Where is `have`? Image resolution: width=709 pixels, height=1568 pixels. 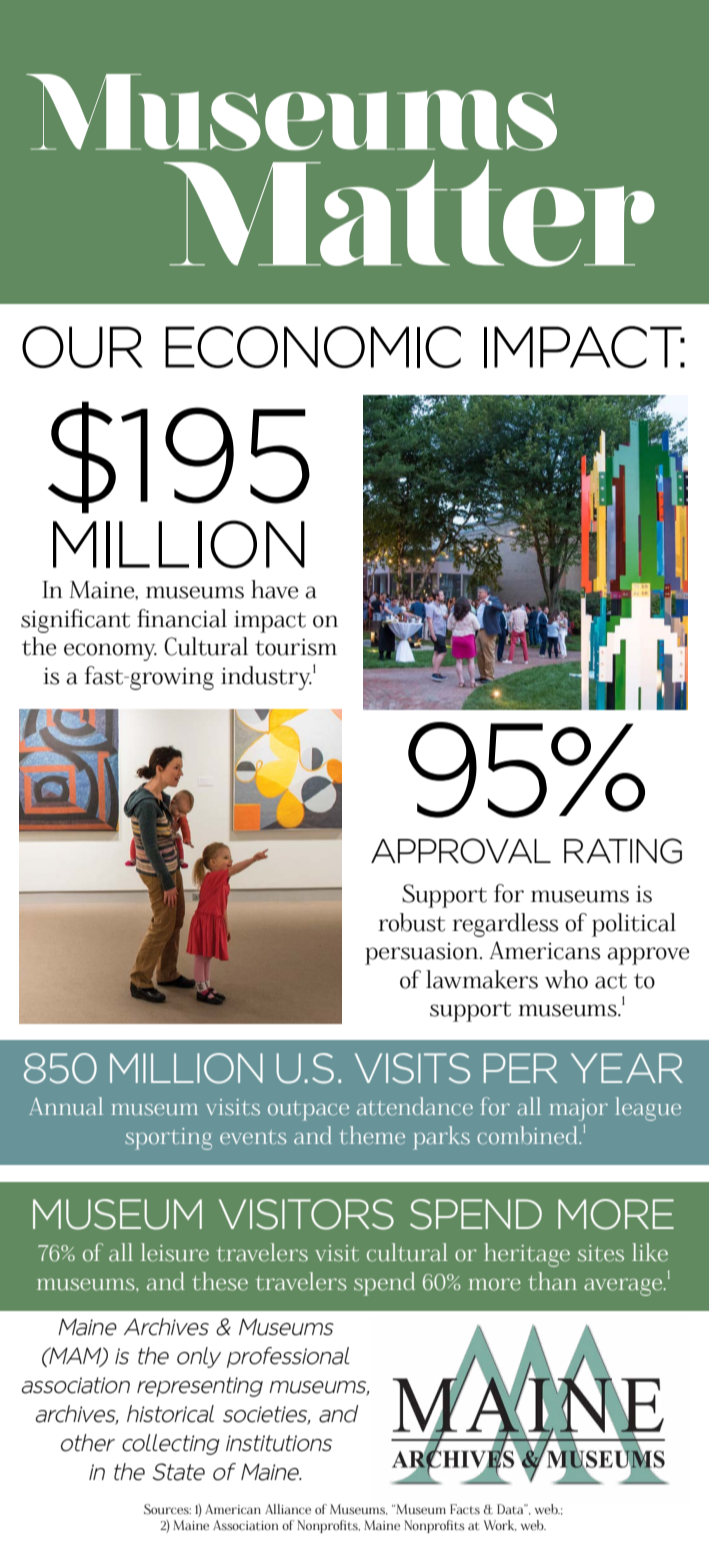 have is located at coordinates (274, 589).
